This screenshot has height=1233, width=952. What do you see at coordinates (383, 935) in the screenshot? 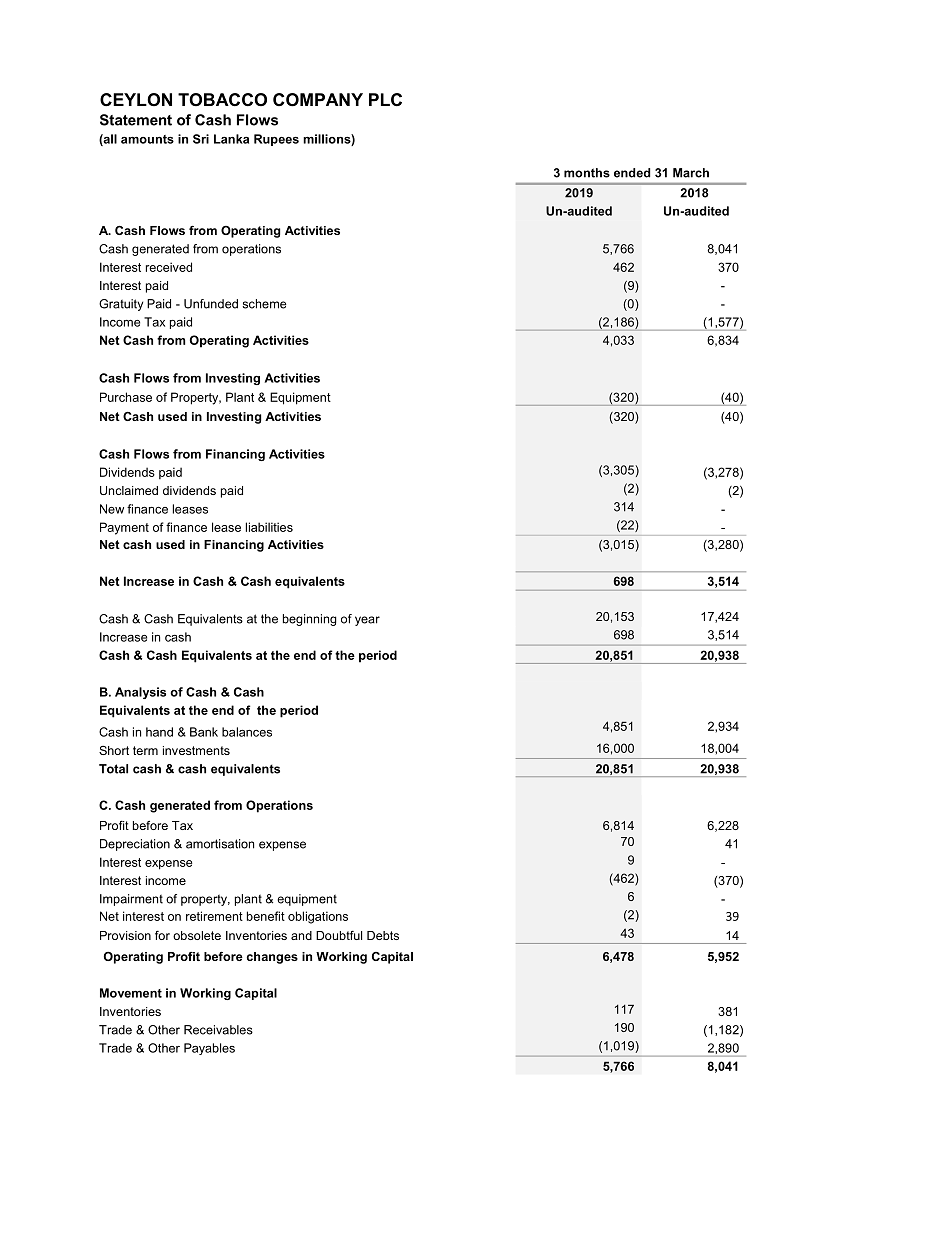
I see `Debts` at bounding box center [383, 935].
